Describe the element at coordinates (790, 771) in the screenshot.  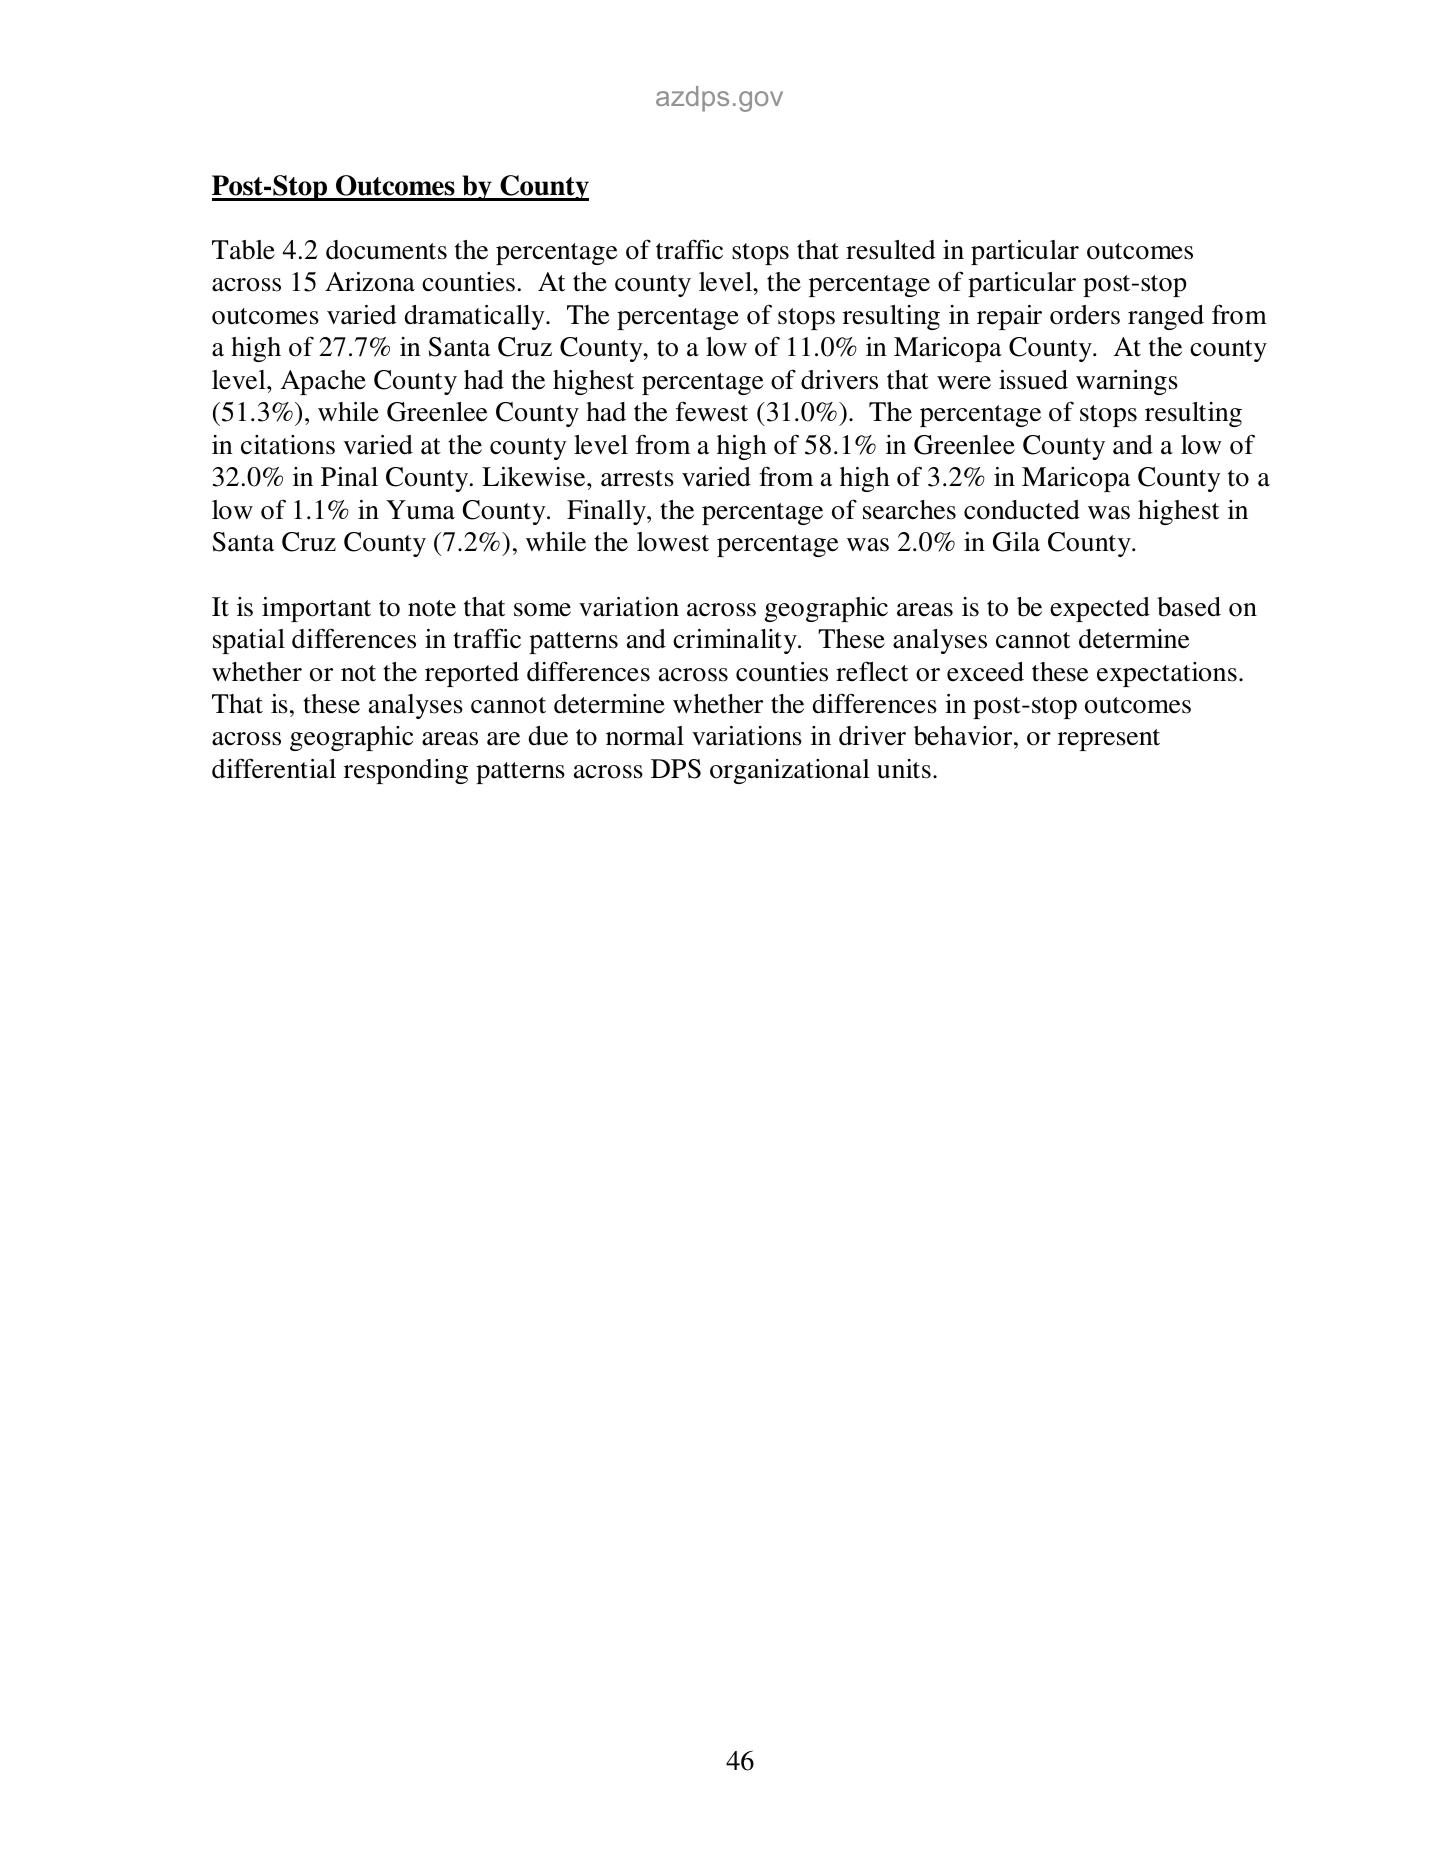
I see `organizational` at that location.
